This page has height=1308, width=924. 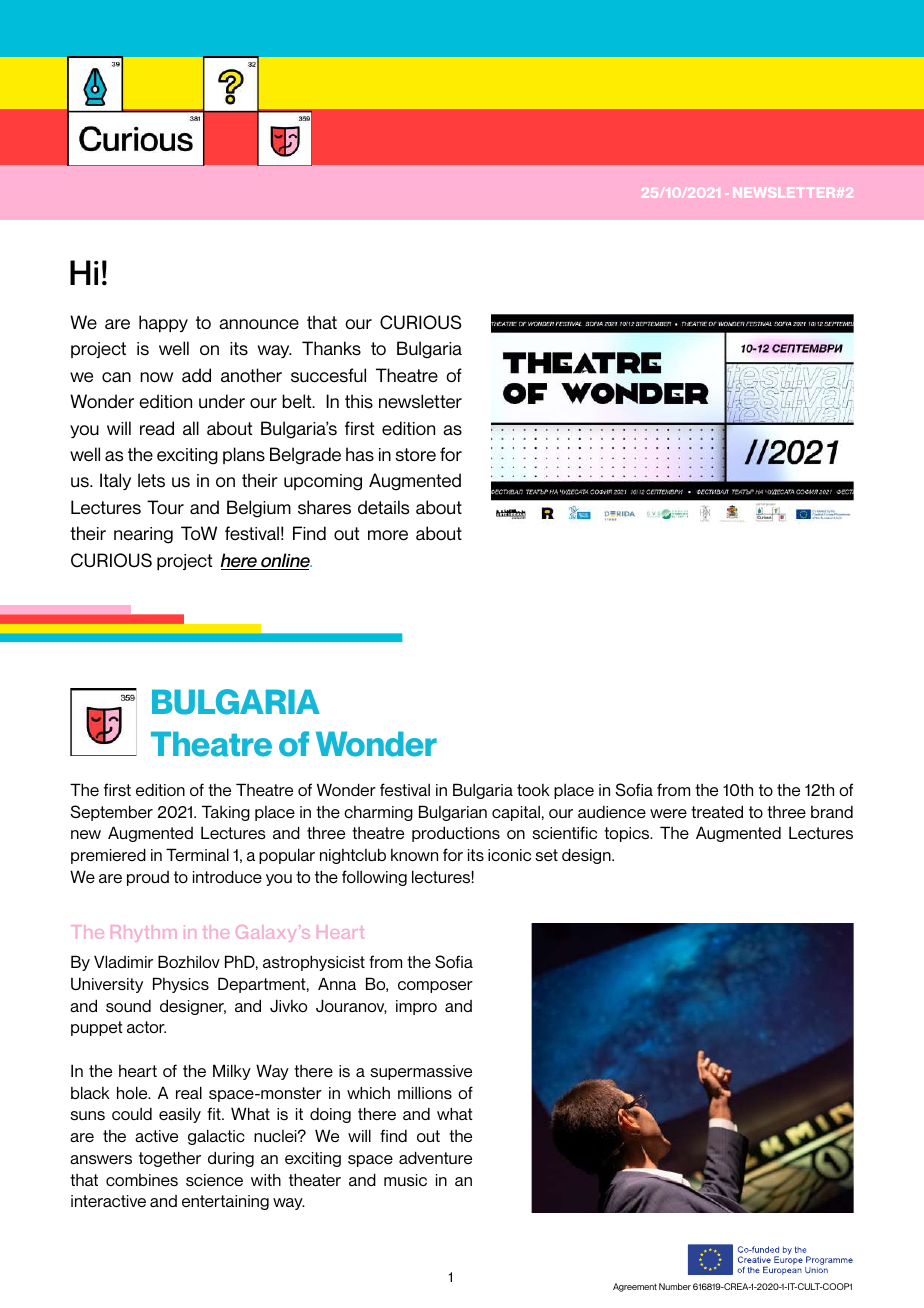 What do you see at coordinates (196, 375) in the page?
I see `add` at bounding box center [196, 375].
